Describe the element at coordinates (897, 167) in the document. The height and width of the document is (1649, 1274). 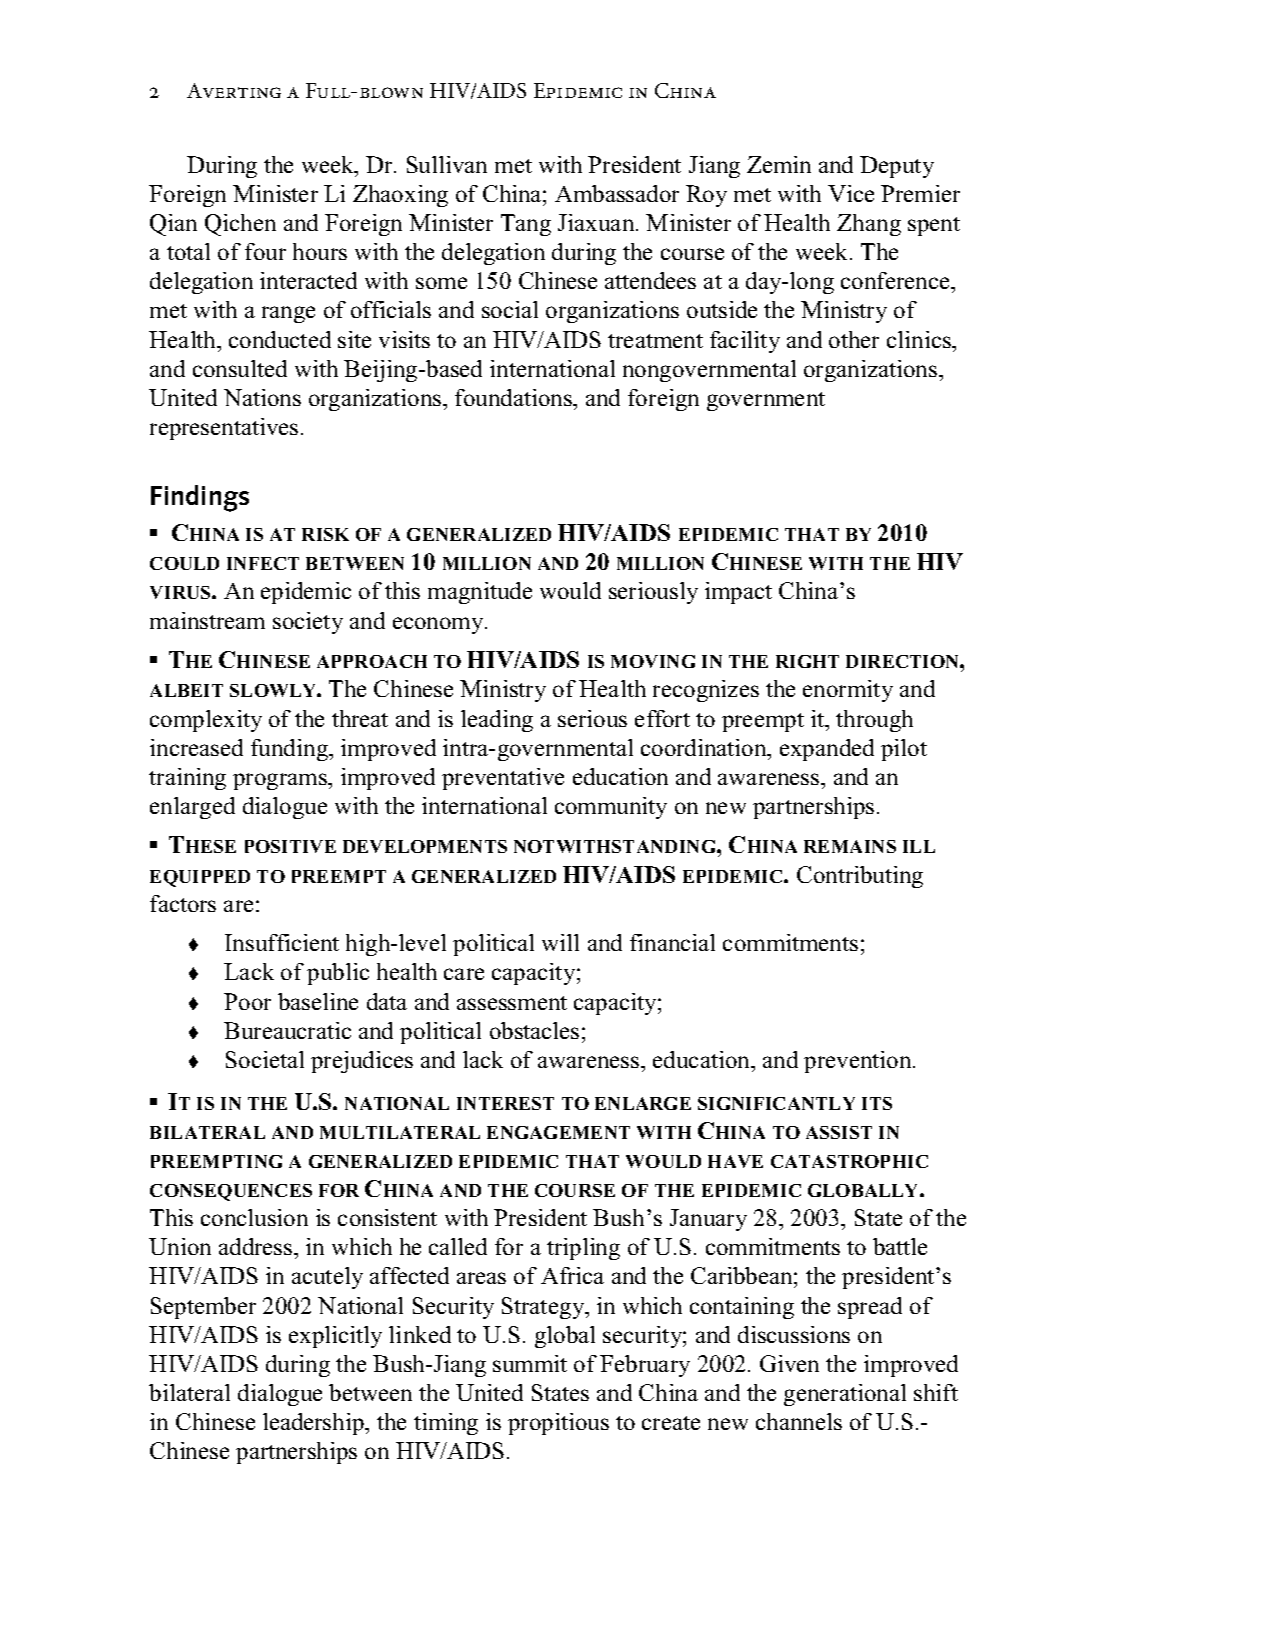
I see `Deputy` at that location.
